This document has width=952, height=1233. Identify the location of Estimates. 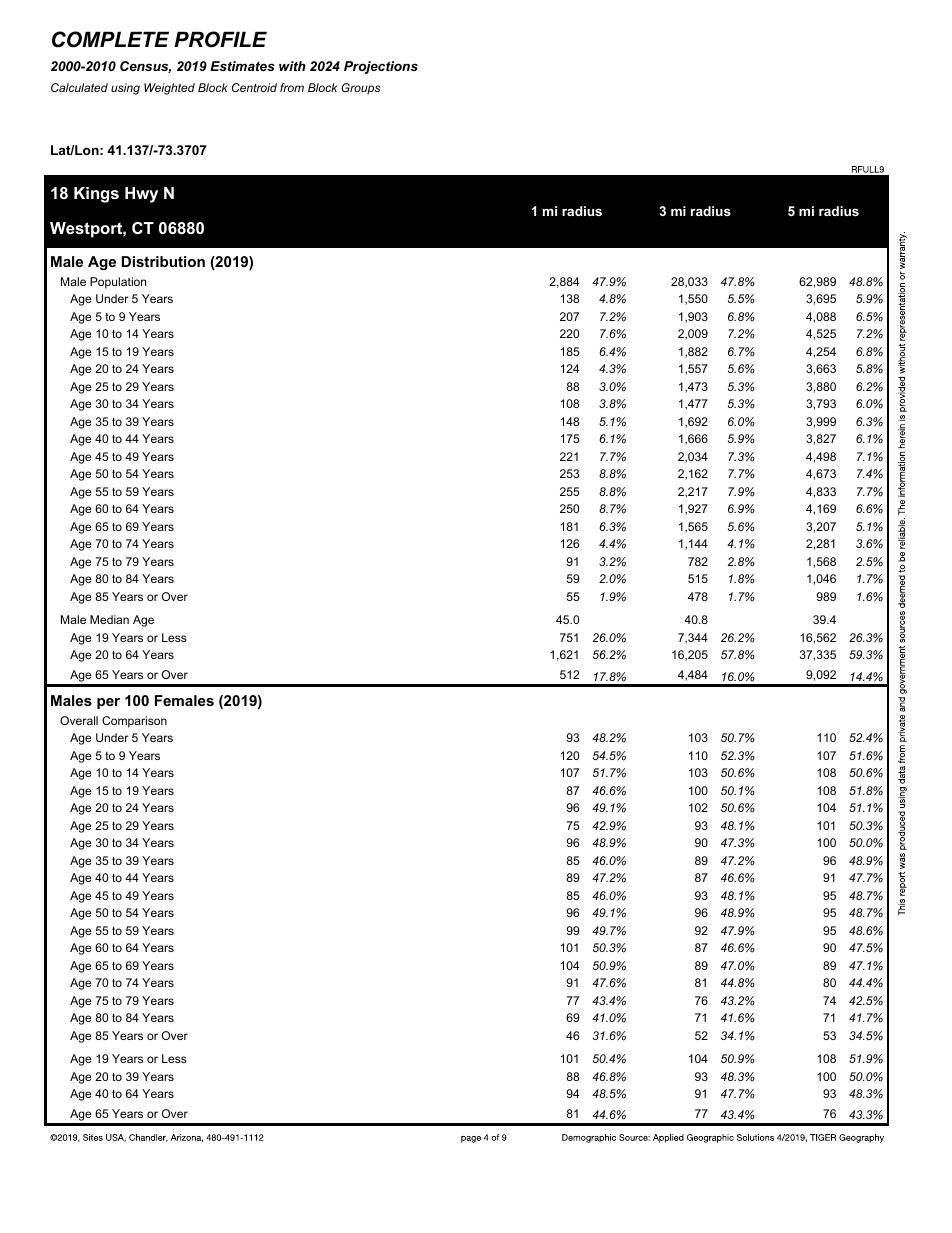
(242, 66).
